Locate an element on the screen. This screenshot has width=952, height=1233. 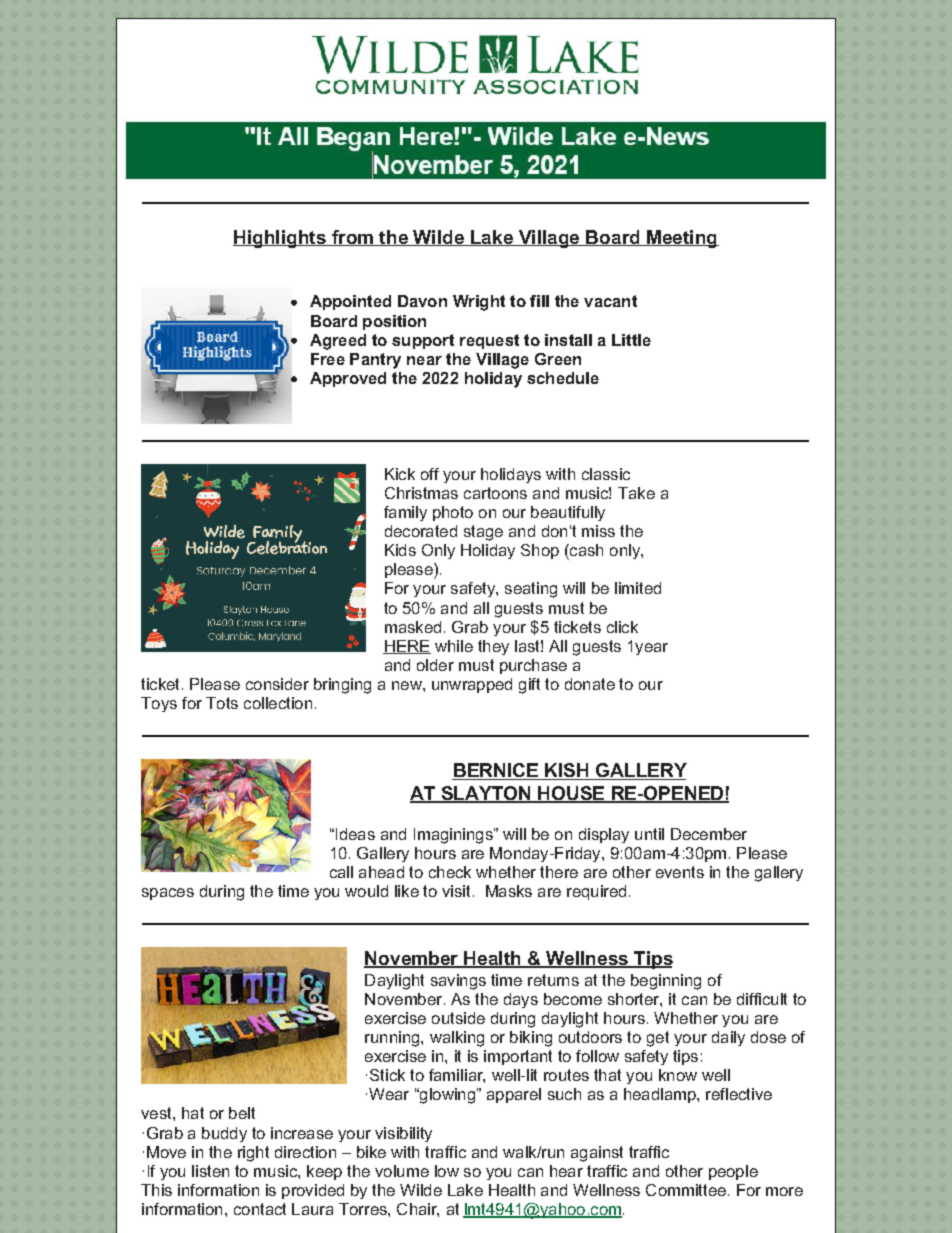
Highlights is located at coordinates (280, 239).
